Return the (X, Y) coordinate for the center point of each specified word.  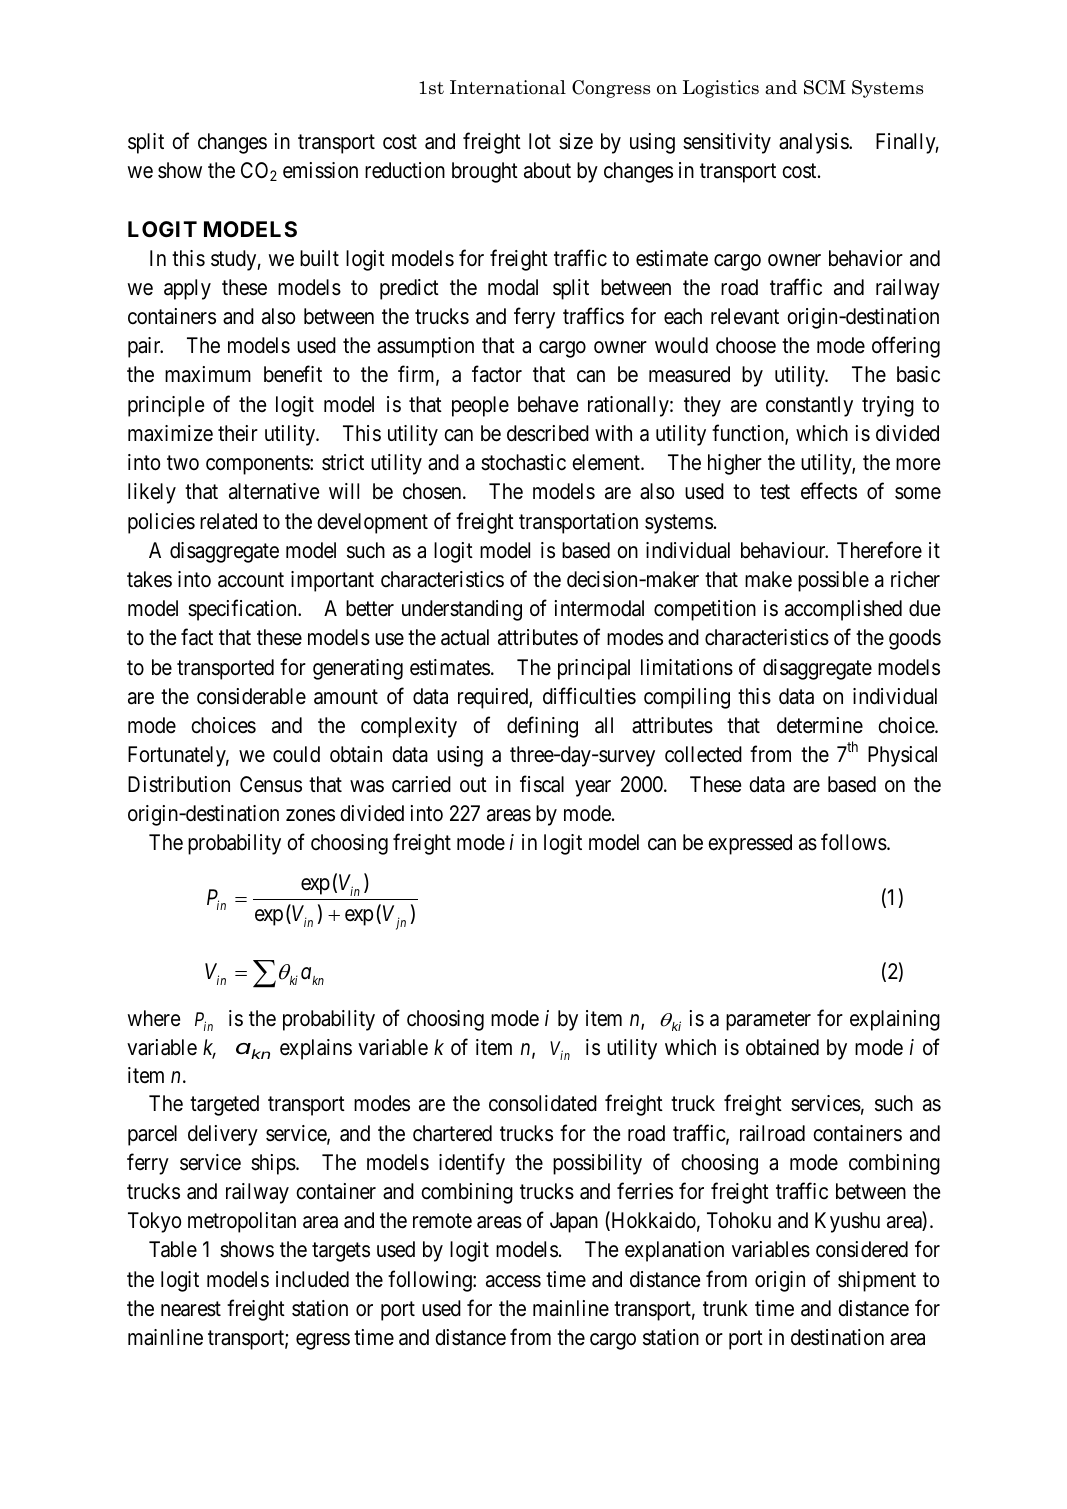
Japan (574, 1222)
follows (854, 842)
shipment (877, 1281)
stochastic (523, 462)
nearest (191, 1309)
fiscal (542, 784)
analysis (814, 143)
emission (320, 170)
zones (310, 815)
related (228, 521)
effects (829, 491)
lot (540, 141)
